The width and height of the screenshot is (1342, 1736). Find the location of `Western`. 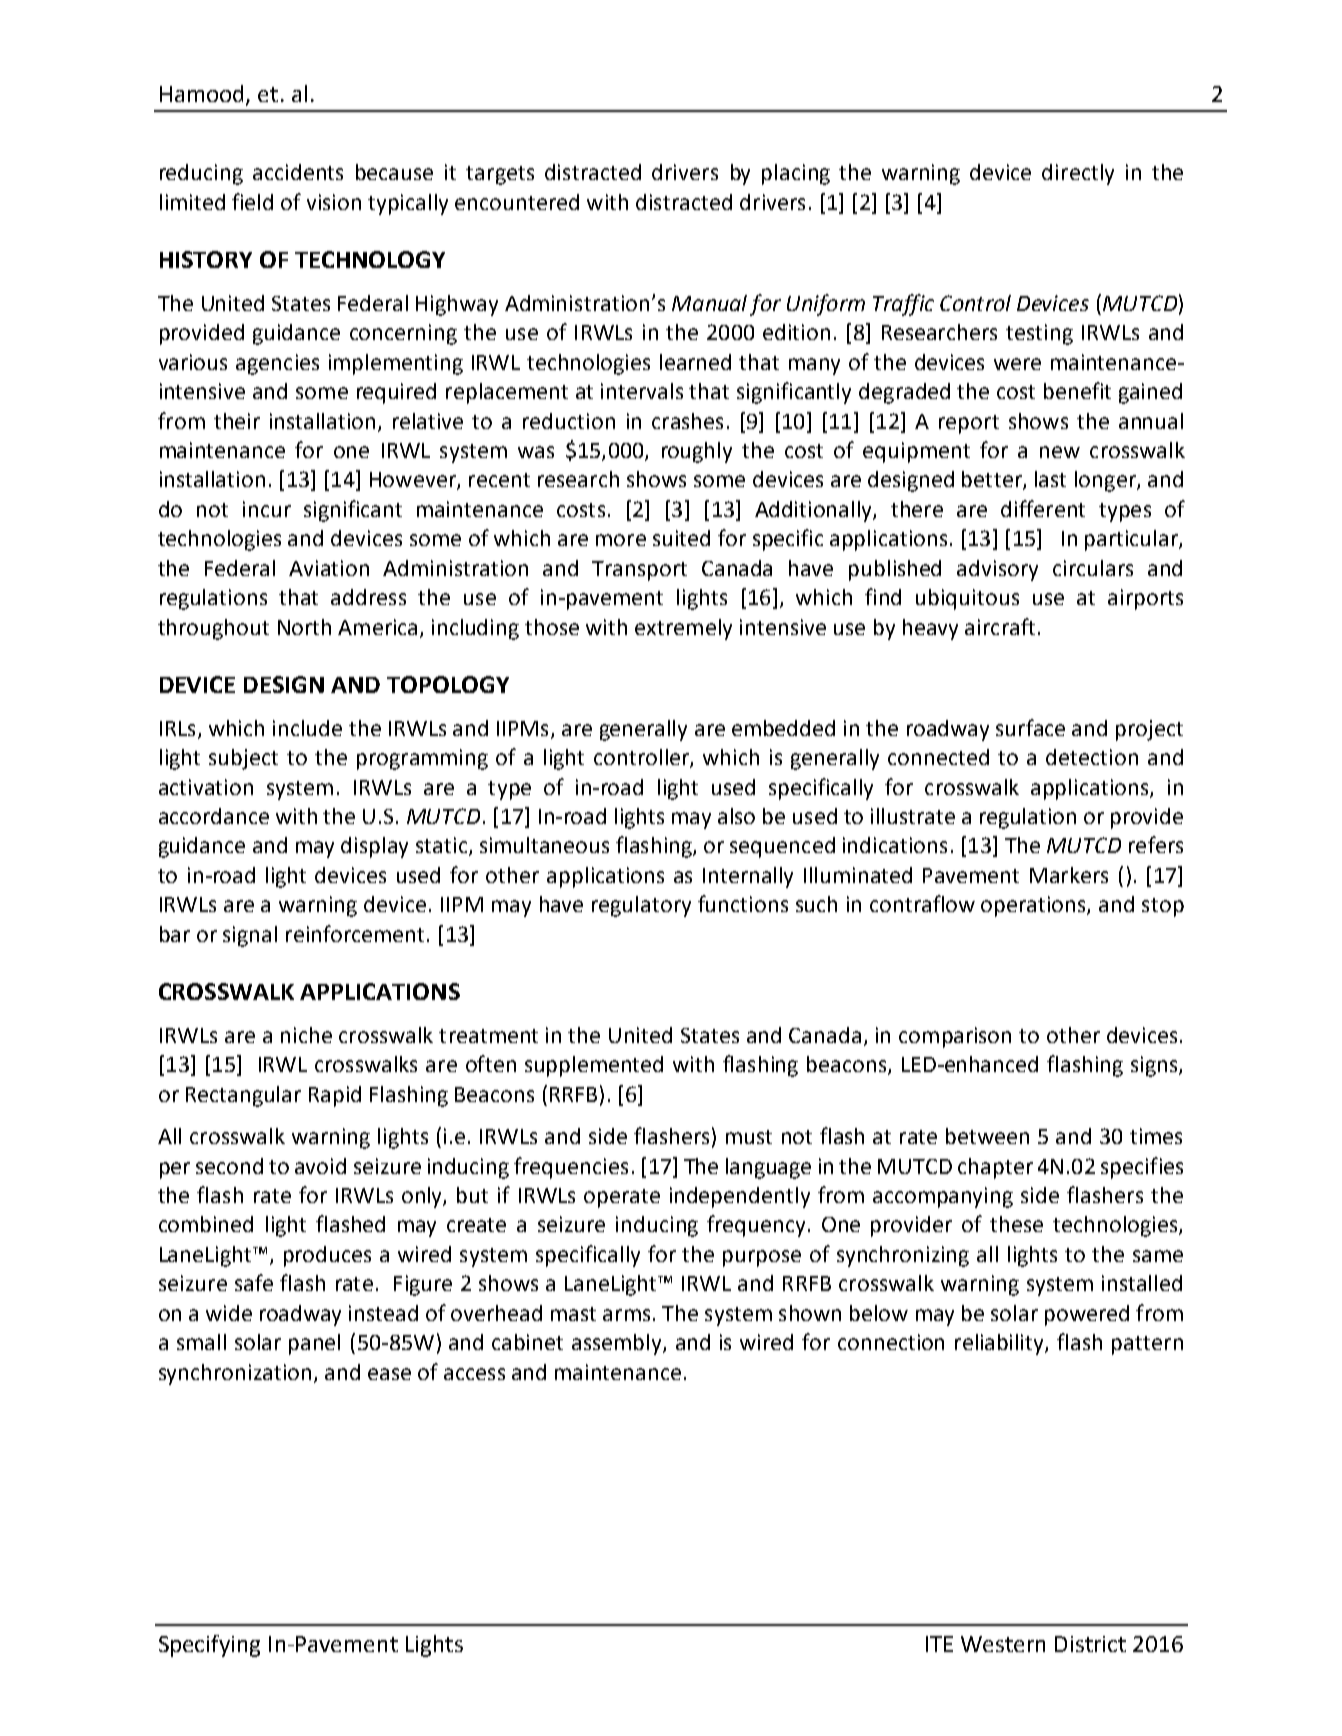

Western is located at coordinates (1003, 1644).
